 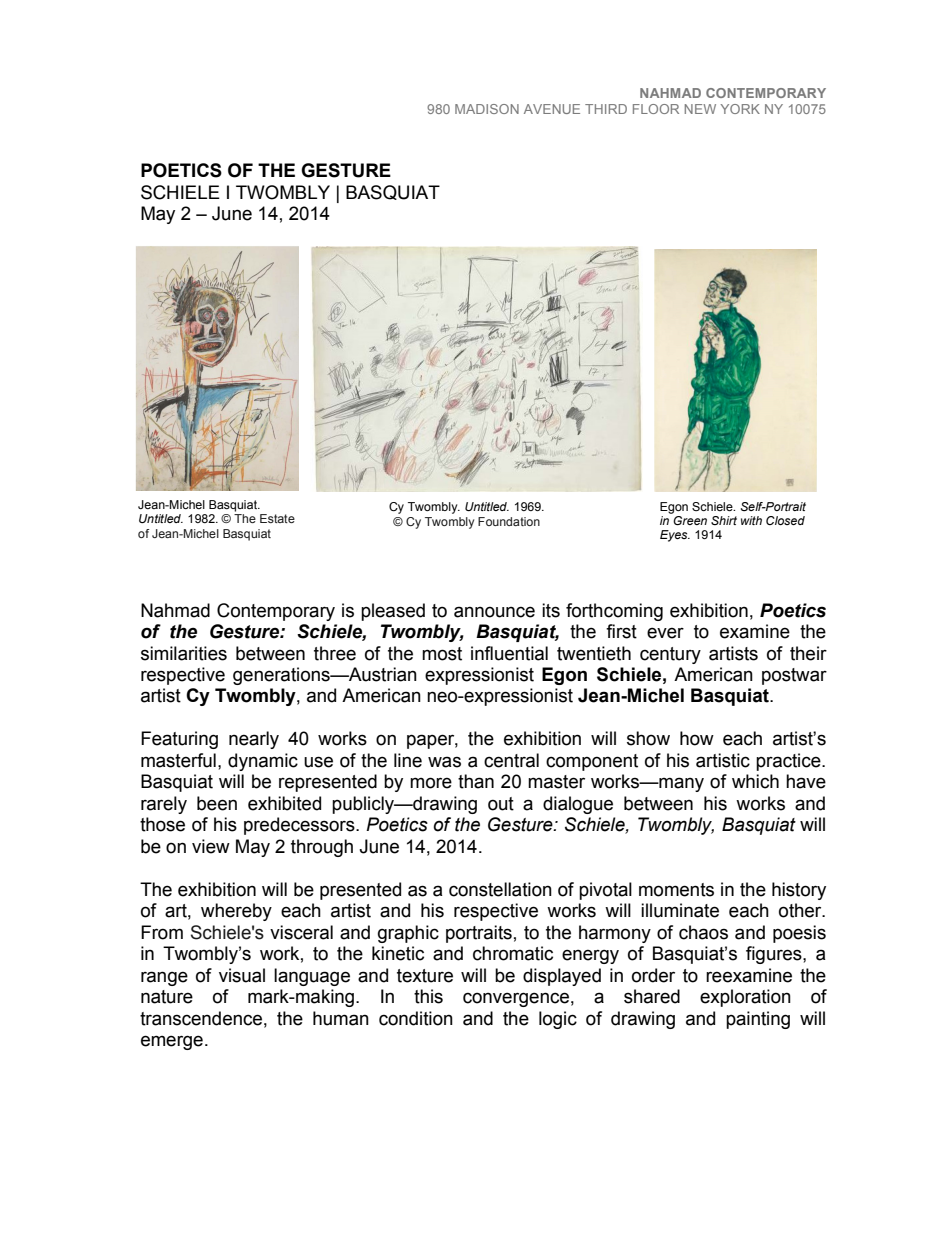 I want to click on visual, so click(x=242, y=975).
